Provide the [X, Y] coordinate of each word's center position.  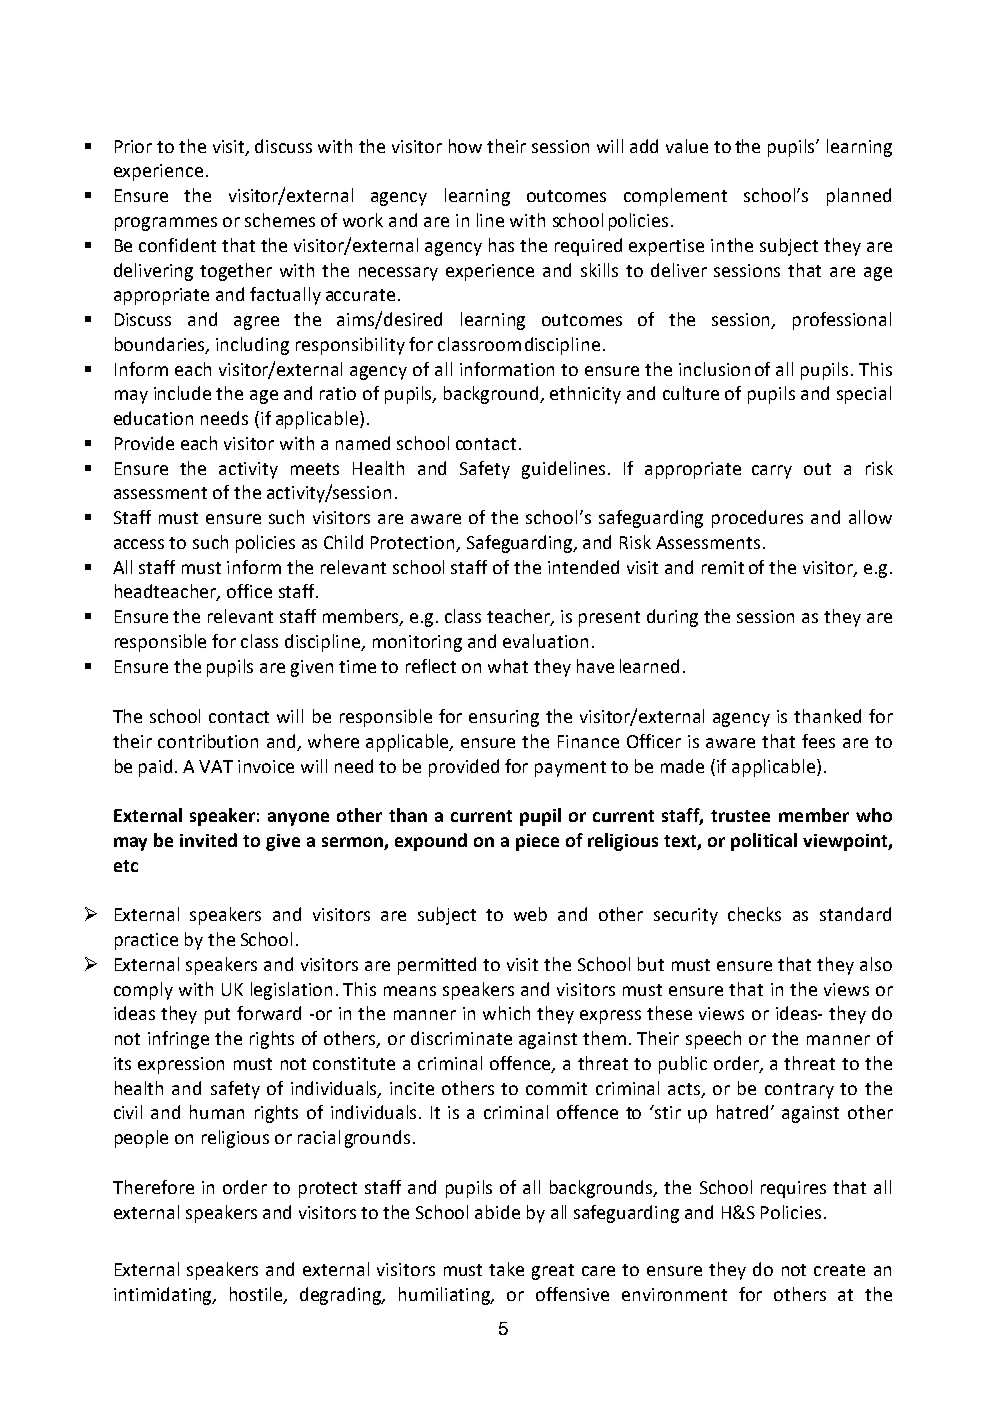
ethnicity [585, 395]
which [506, 1013]
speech [713, 1040]
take [506, 1269]
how [465, 146]
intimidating [164, 1296]
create [839, 1270]
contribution [208, 741]
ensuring [504, 718]
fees [818, 741]
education [153, 418]
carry [772, 472]
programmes [166, 224]
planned [859, 197]
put [217, 1016]
